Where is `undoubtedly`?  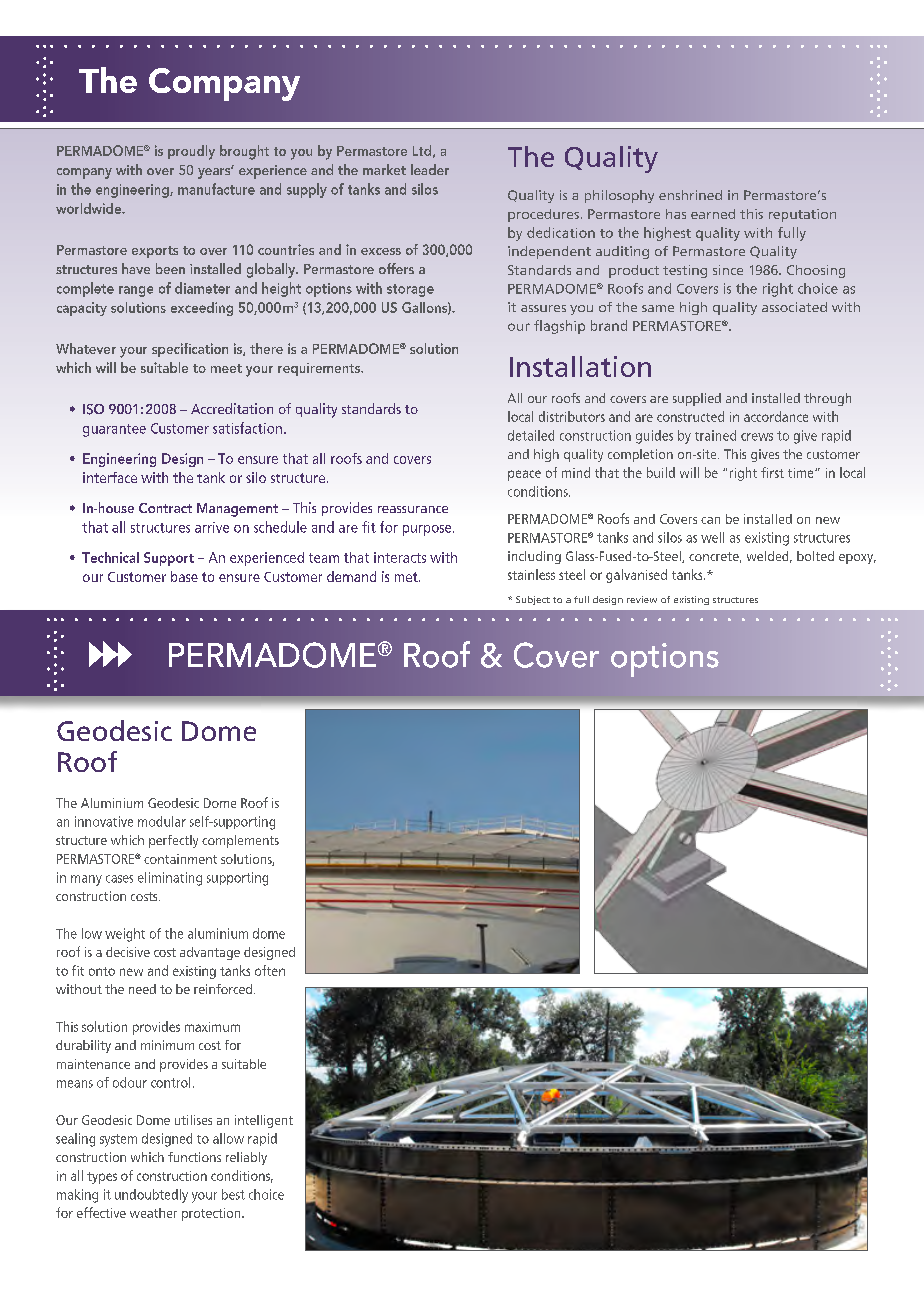 undoubtedly is located at coordinates (151, 1196).
